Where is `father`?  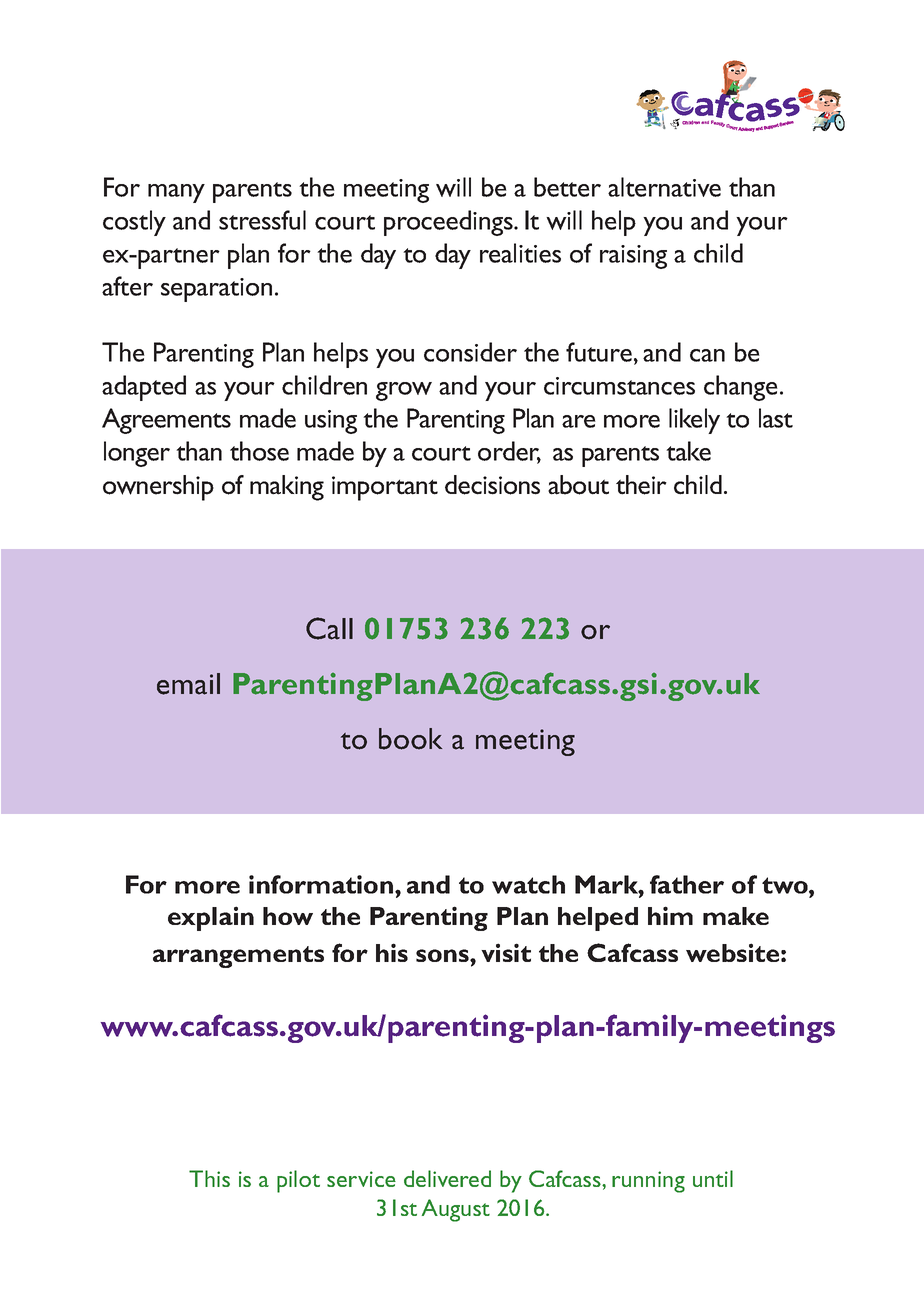 father is located at coordinates (687, 884).
